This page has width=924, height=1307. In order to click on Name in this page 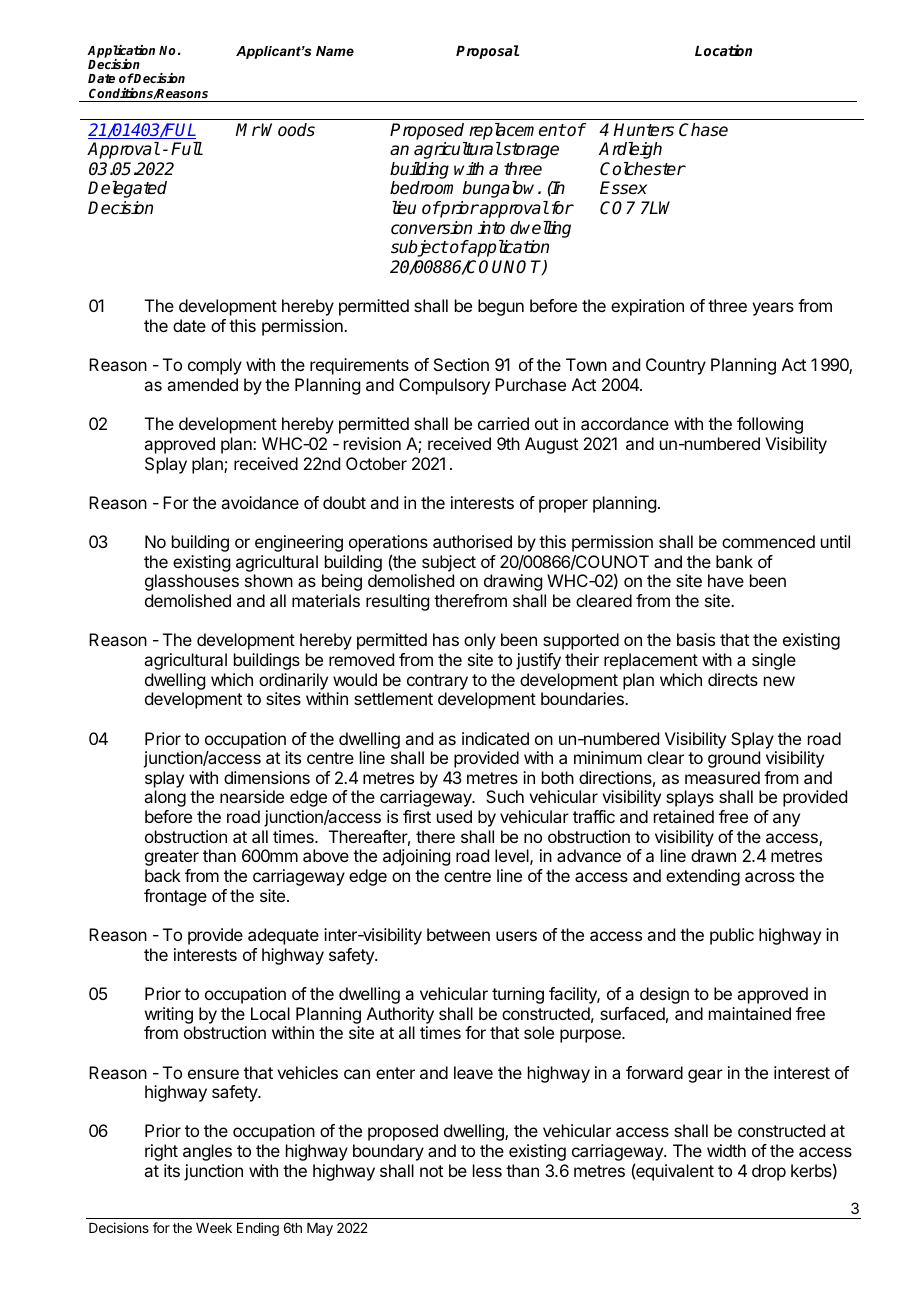, I will do `click(335, 51)`.
